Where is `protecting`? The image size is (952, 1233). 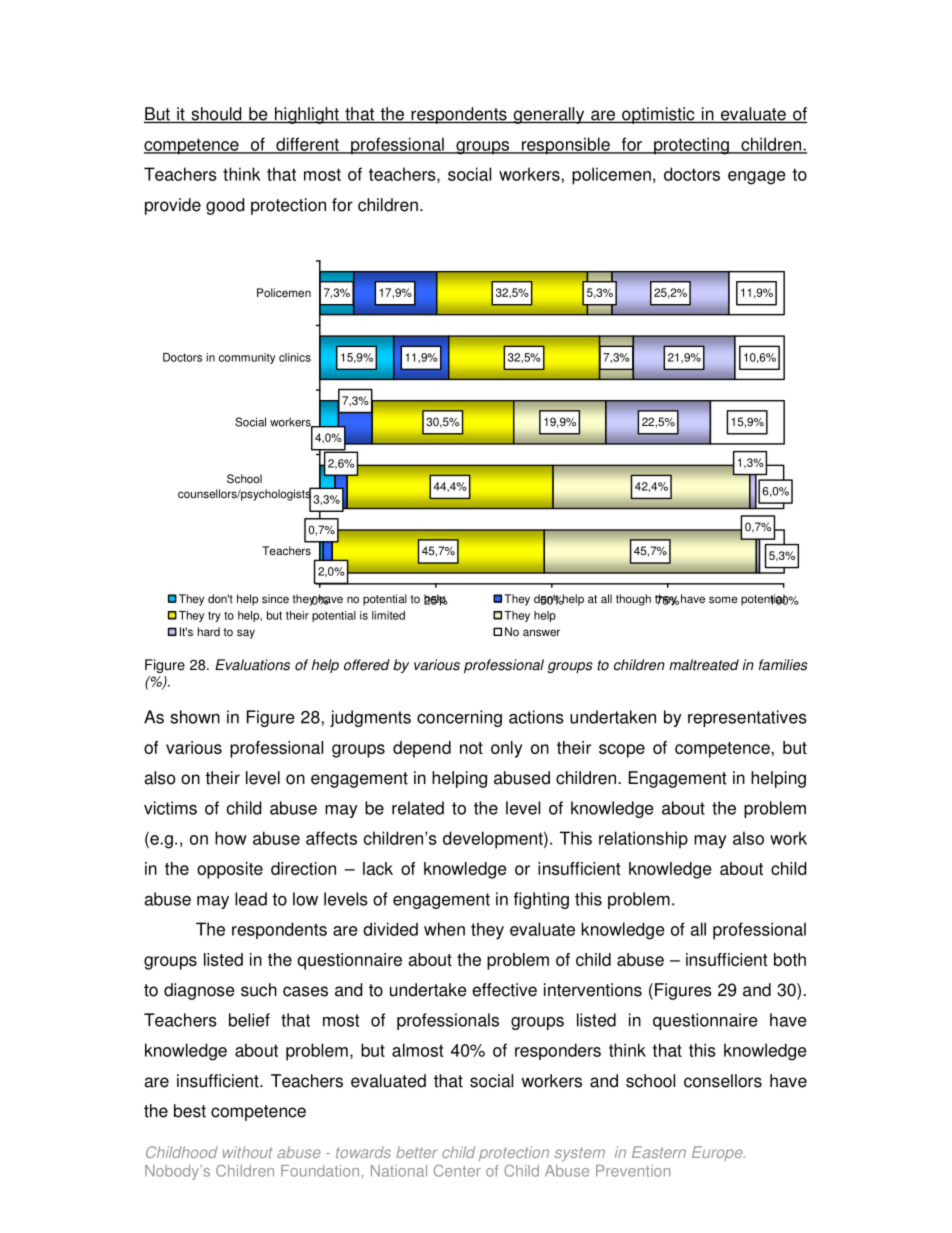
protecting is located at coordinates (691, 146).
